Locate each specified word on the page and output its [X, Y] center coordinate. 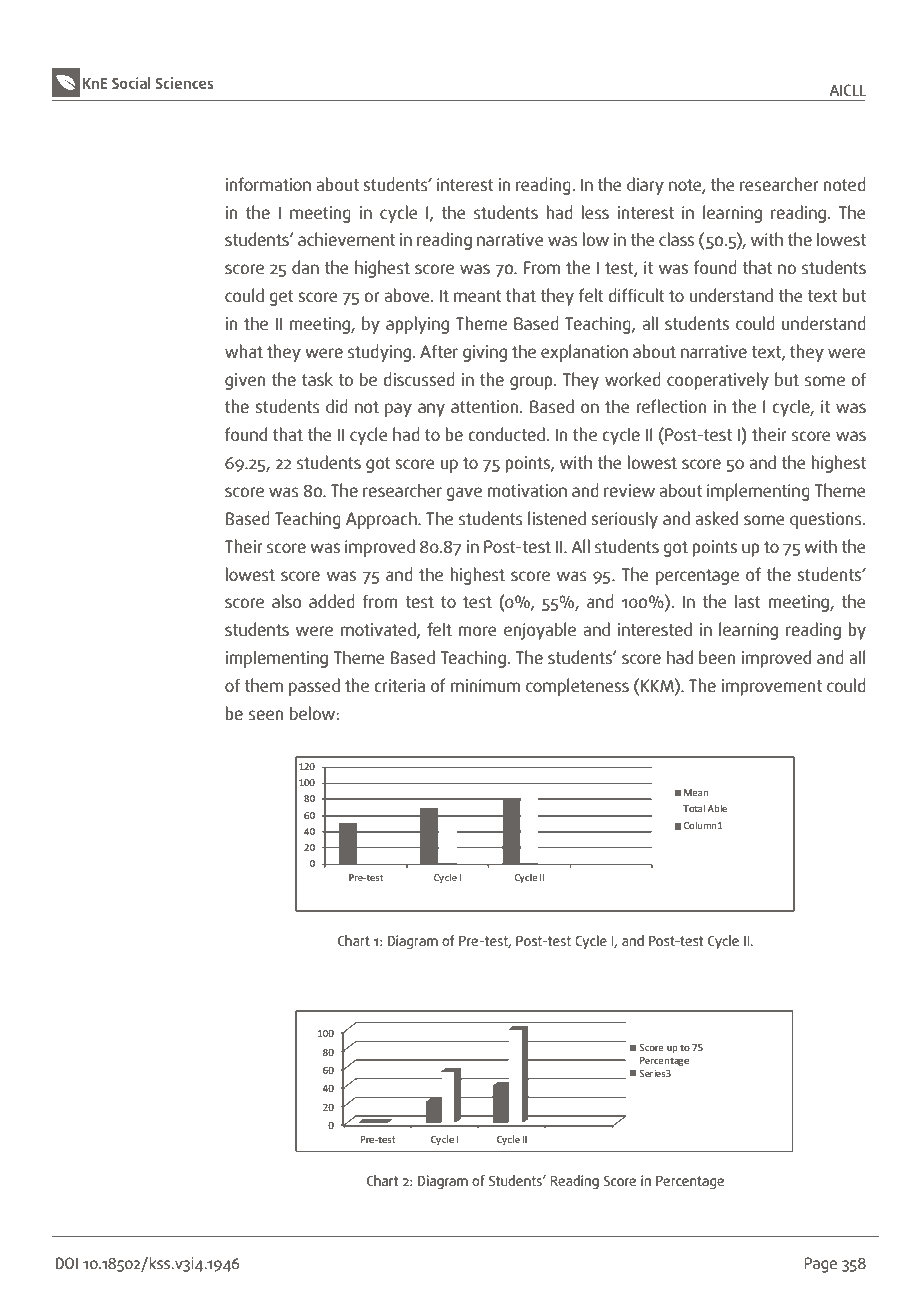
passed [314, 687]
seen [266, 715]
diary [645, 186]
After [439, 351]
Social [131, 83]
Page [820, 1265]
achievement [346, 239]
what [244, 351]
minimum [485, 685]
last [747, 601]
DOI [66, 1263]
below [313, 713]
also [286, 601]
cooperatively [718, 381]
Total [694, 808]
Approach [382, 520]
